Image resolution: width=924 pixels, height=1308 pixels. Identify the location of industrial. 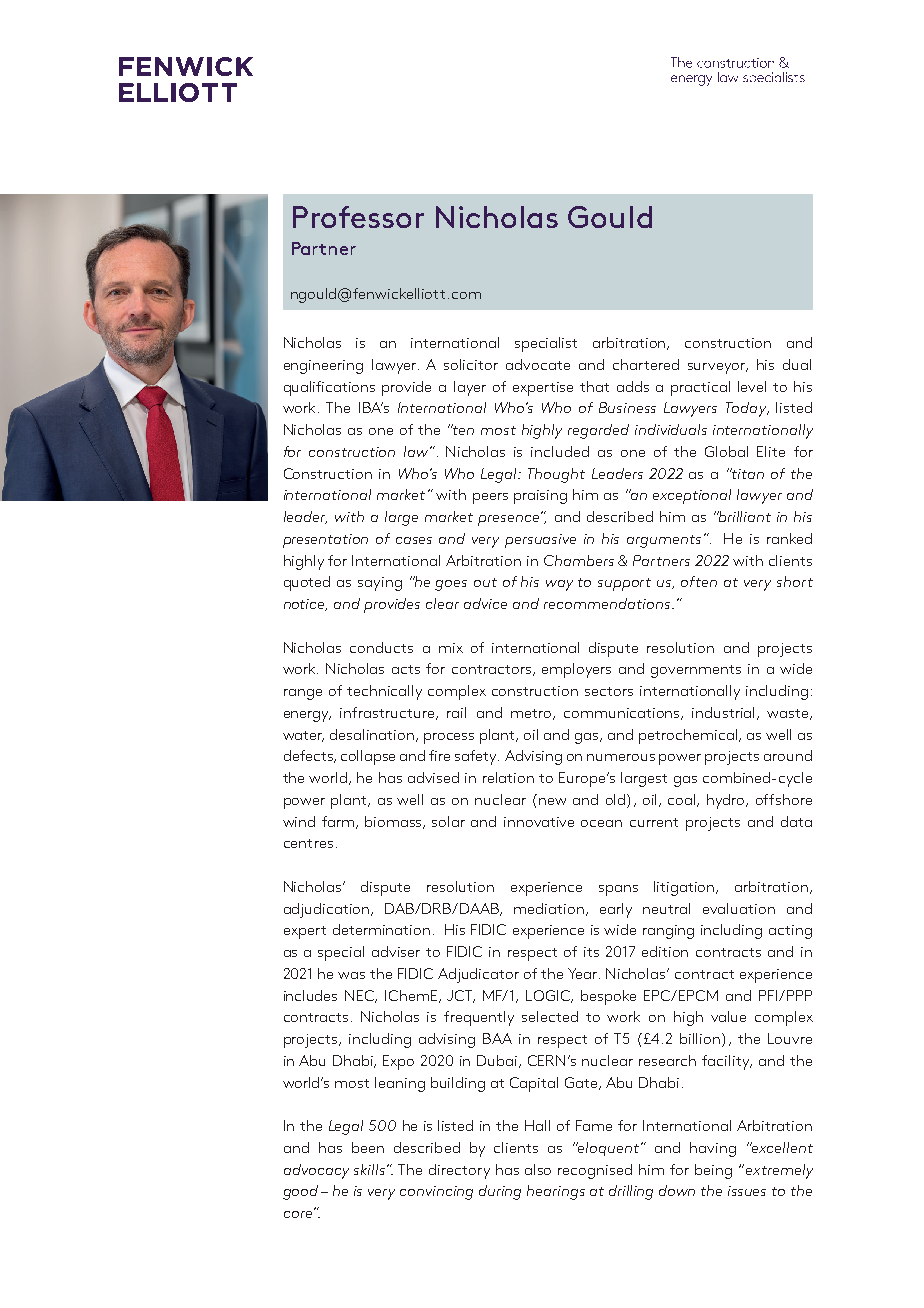
(725, 713).
